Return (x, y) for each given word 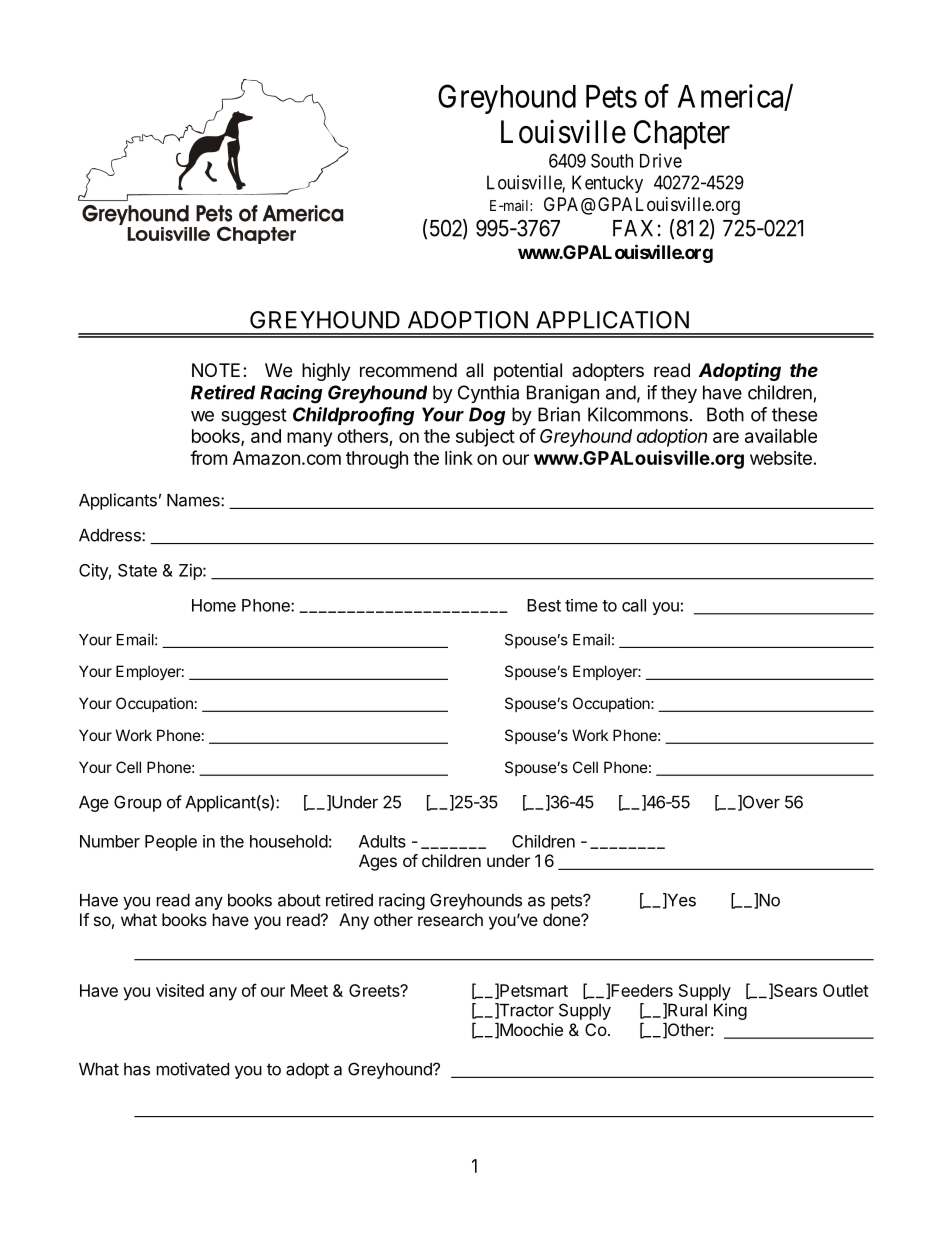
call (634, 605)
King (730, 1011)
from (208, 457)
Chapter (682, 135)
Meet (309, 990)
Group (138, 803)
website (781, 458)
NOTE (216, 370)
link (459, 457)
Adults (382, 841)
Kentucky (607, 184)
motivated (193, 1069)
